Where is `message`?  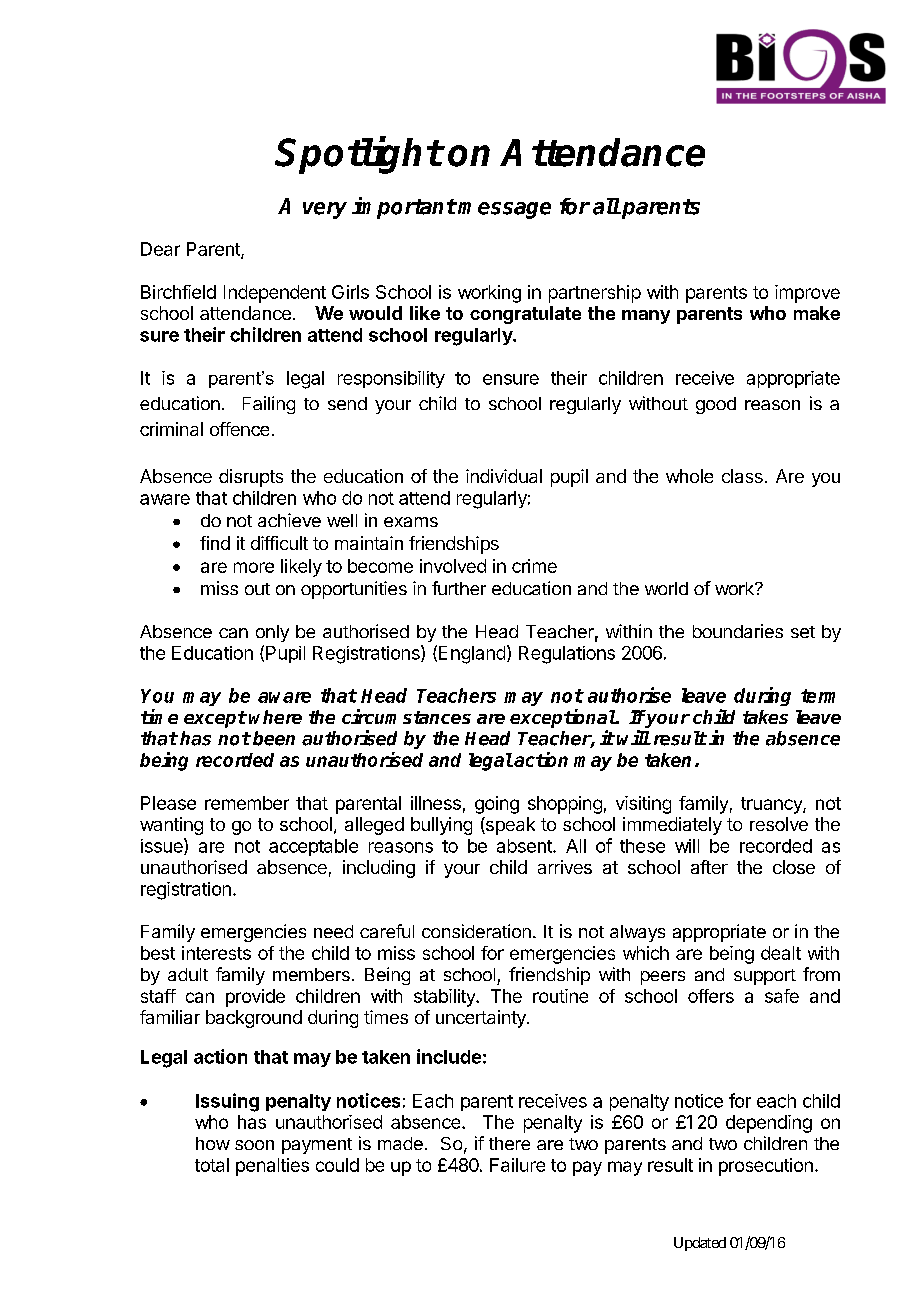 message is located at coordinates (504, 210).
